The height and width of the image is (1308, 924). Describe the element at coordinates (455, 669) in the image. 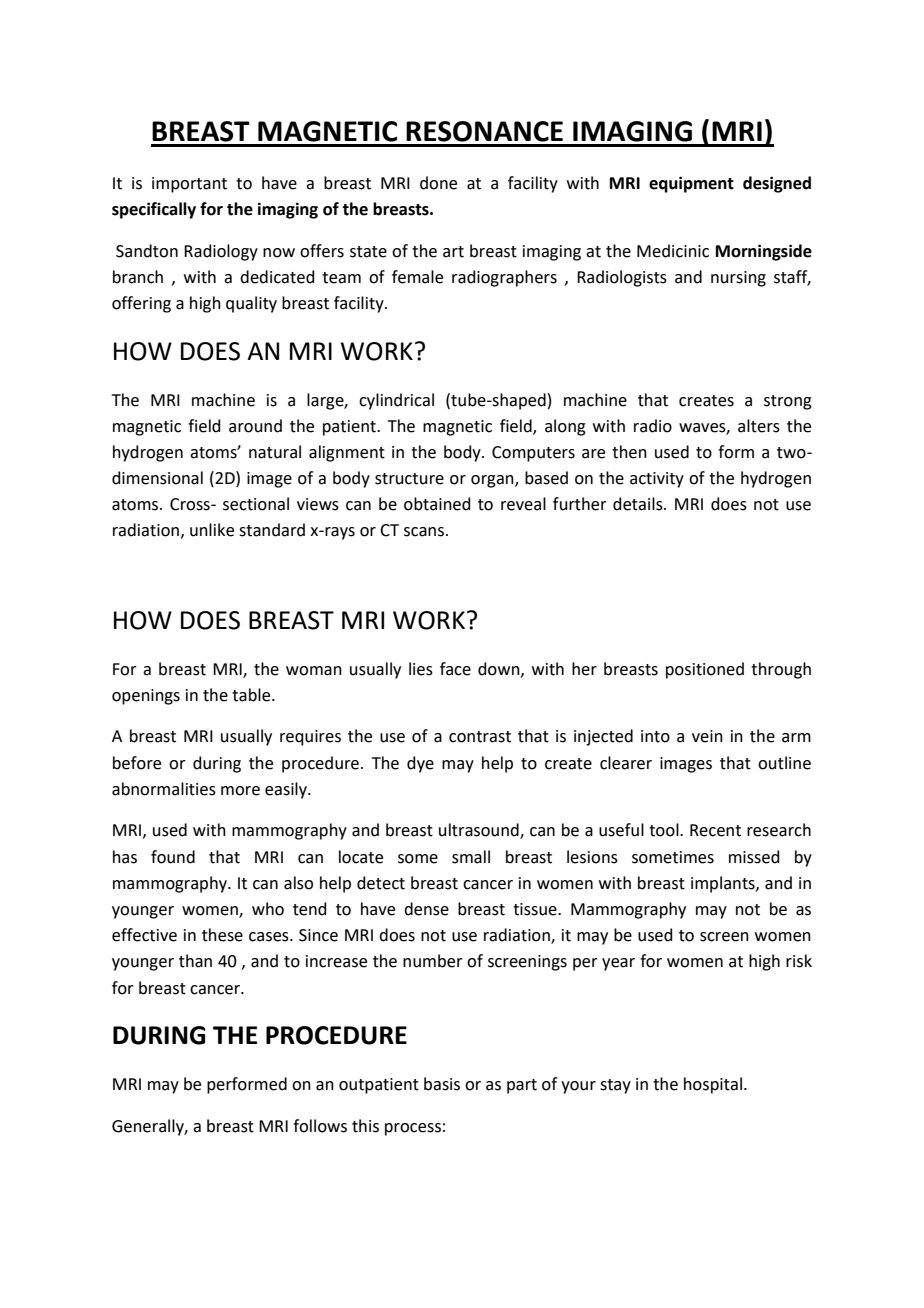

I see `face` at that location.
